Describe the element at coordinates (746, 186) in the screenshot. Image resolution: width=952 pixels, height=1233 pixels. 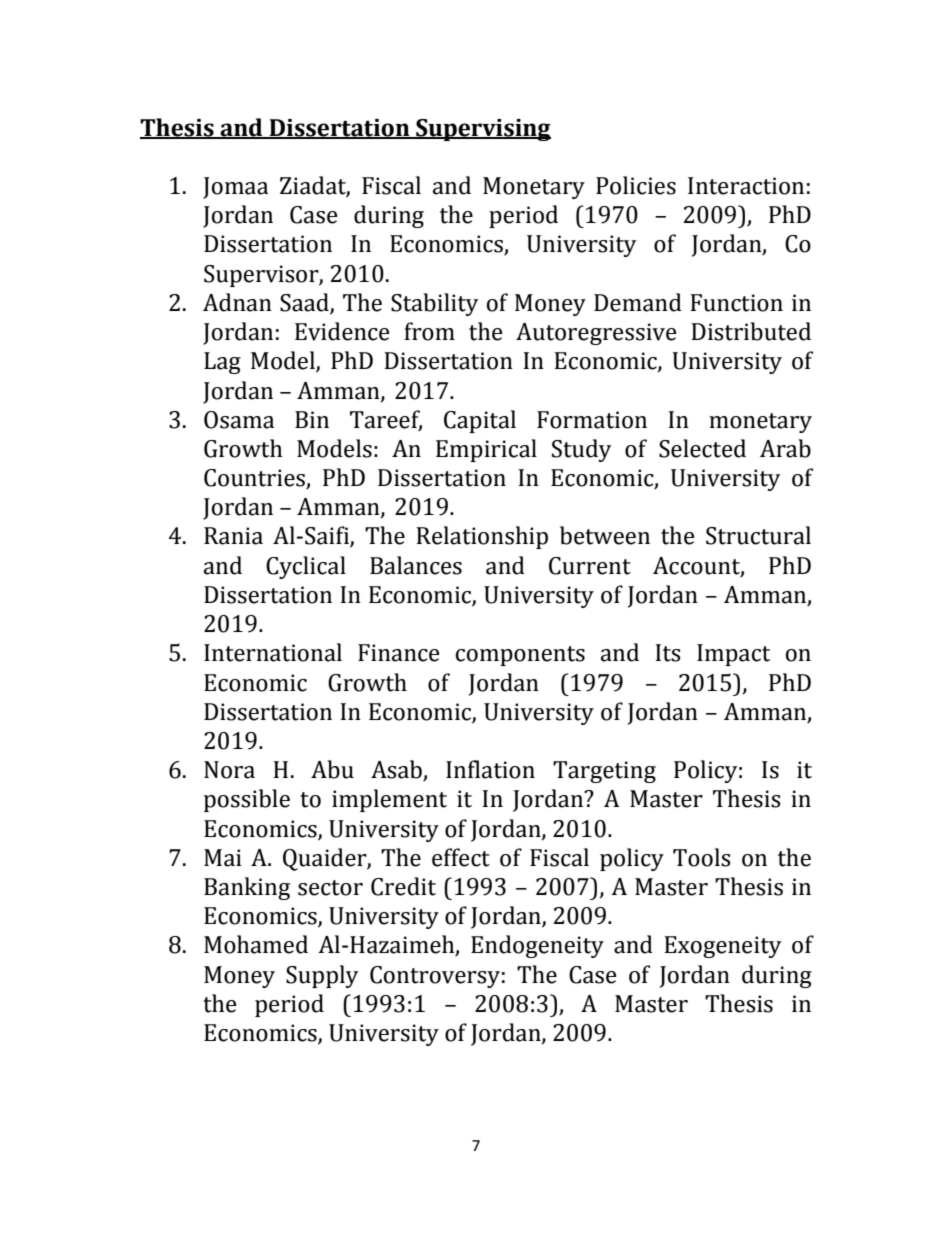
I see `Interaction` at that location.
